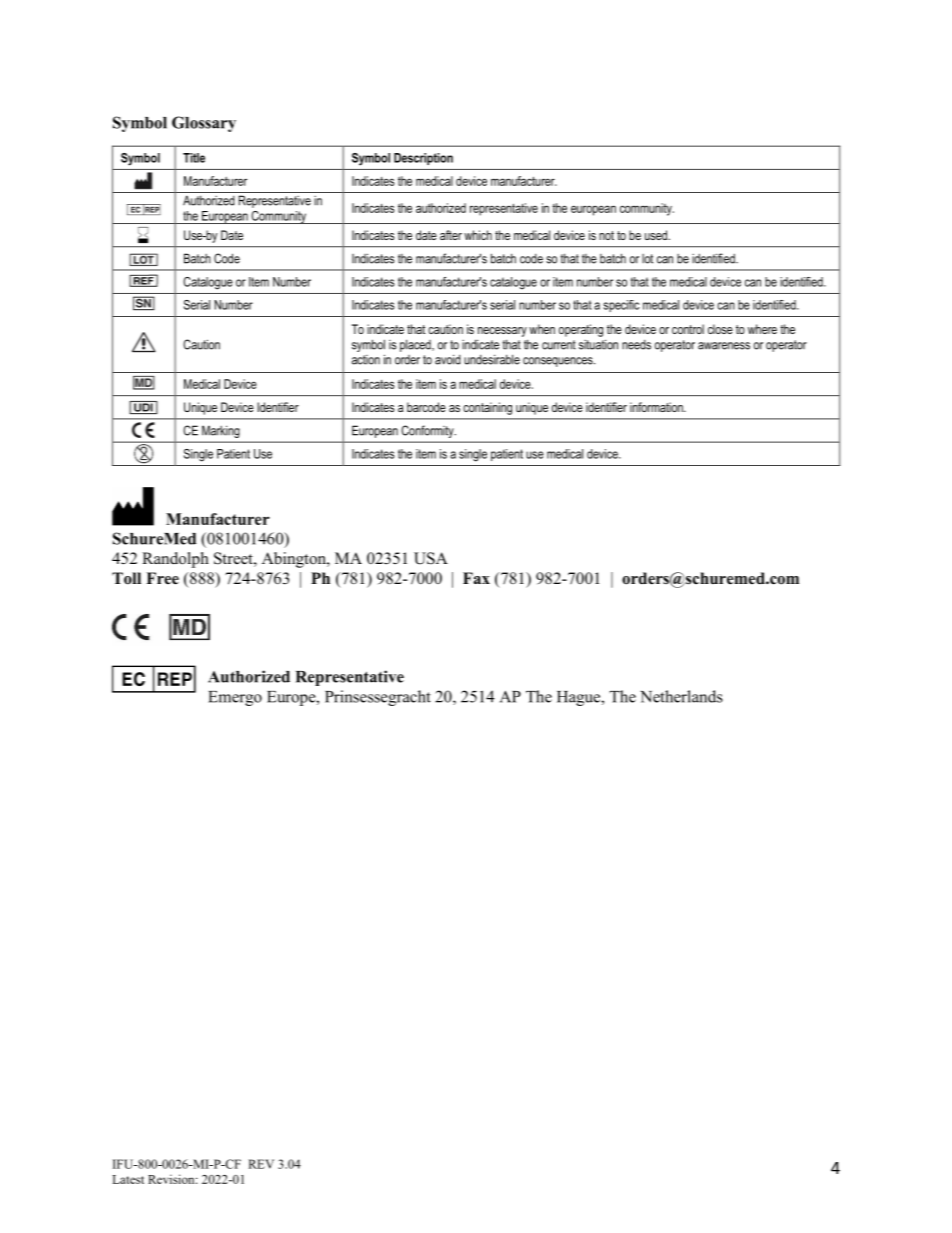 The image size is (952, 1233). What do you see at coordinates (657, 235) in the page?
I see `used` at bounding box center [657, 235].
